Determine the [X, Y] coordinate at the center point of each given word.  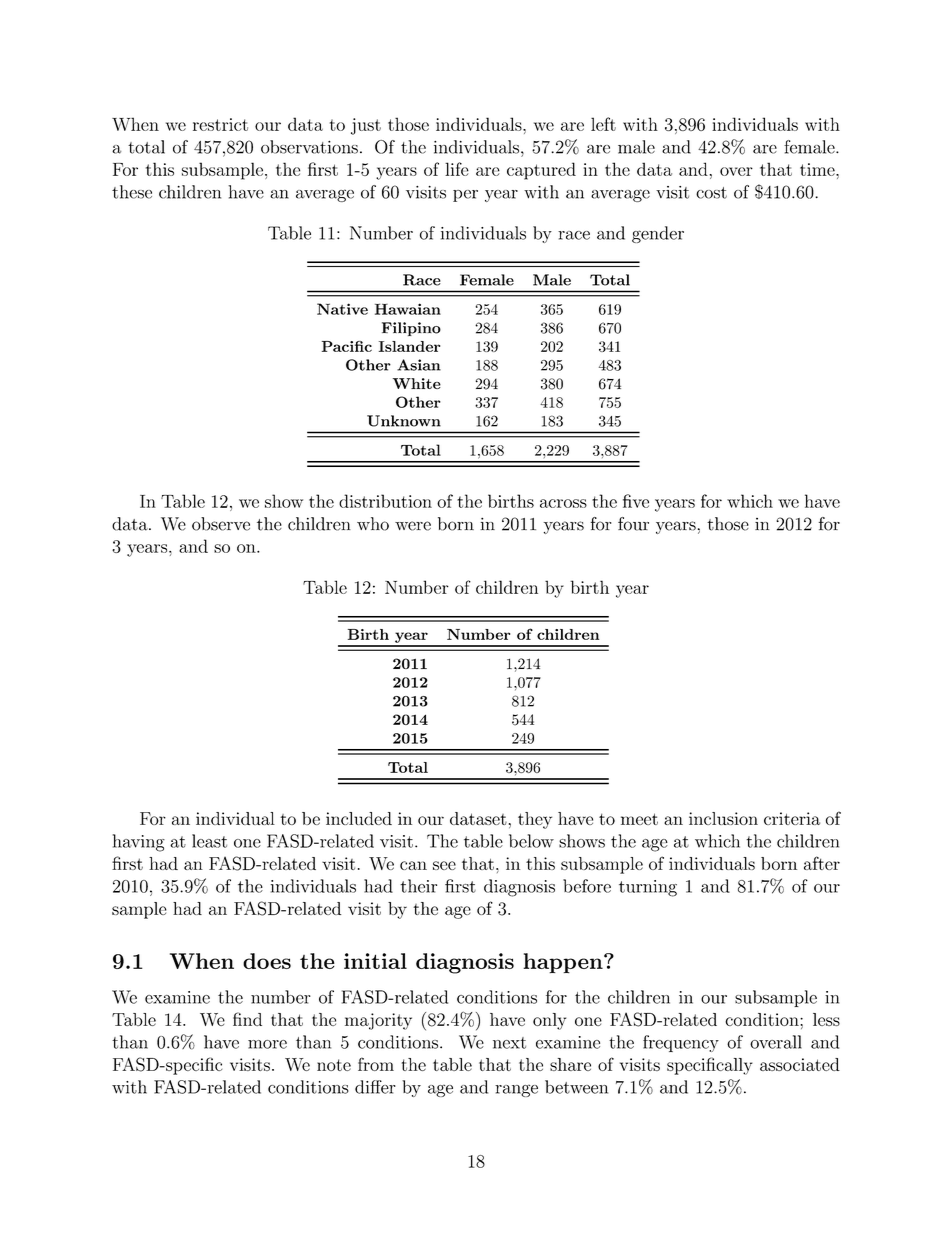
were [413, 526]
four [633, 524]
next [509, 1043]
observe [221, 524]
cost [711, 193]
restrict [220, 124]
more [267, 1044]
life [457, 169]
